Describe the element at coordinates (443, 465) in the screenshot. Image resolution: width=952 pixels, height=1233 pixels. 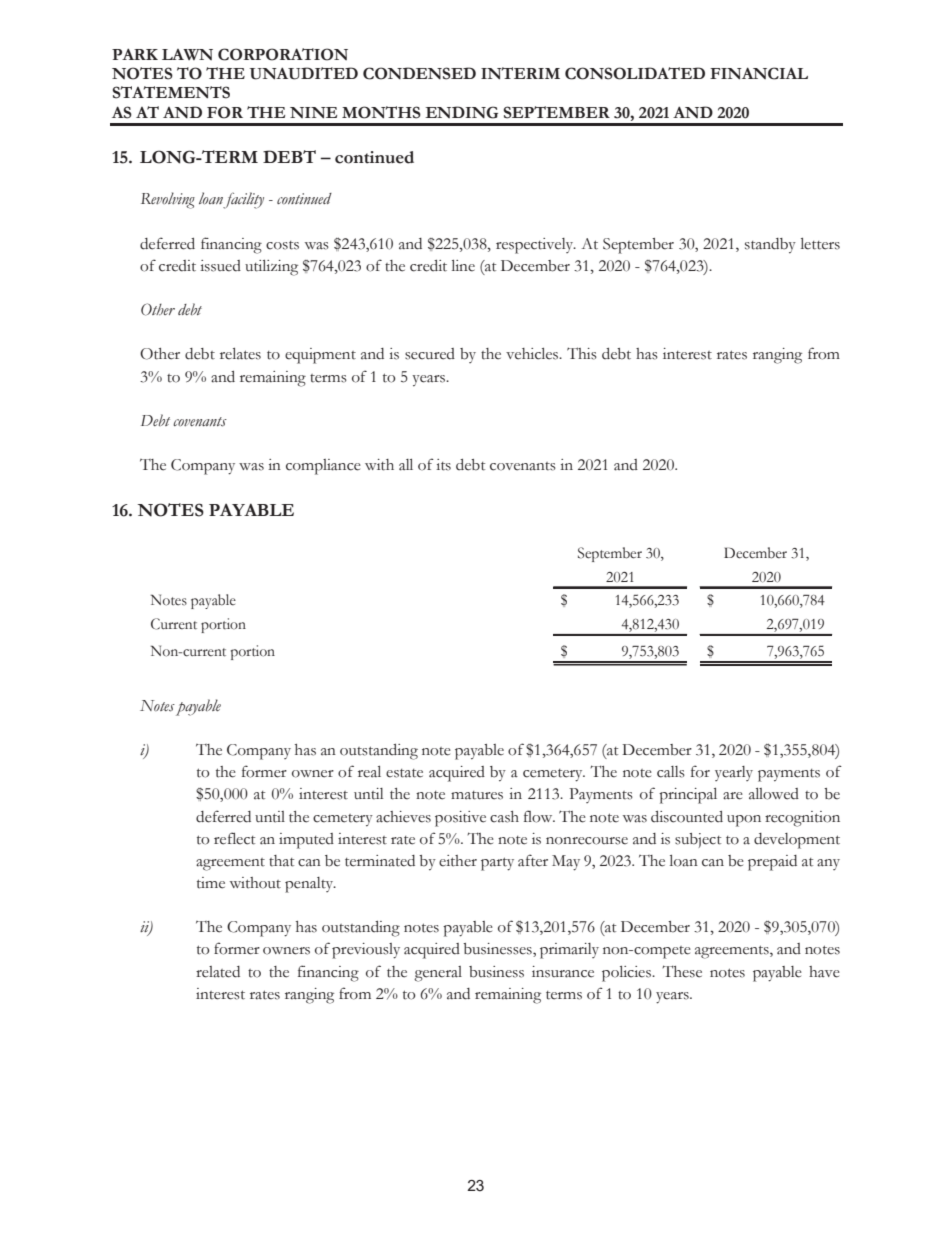
I see `its` at that location.
